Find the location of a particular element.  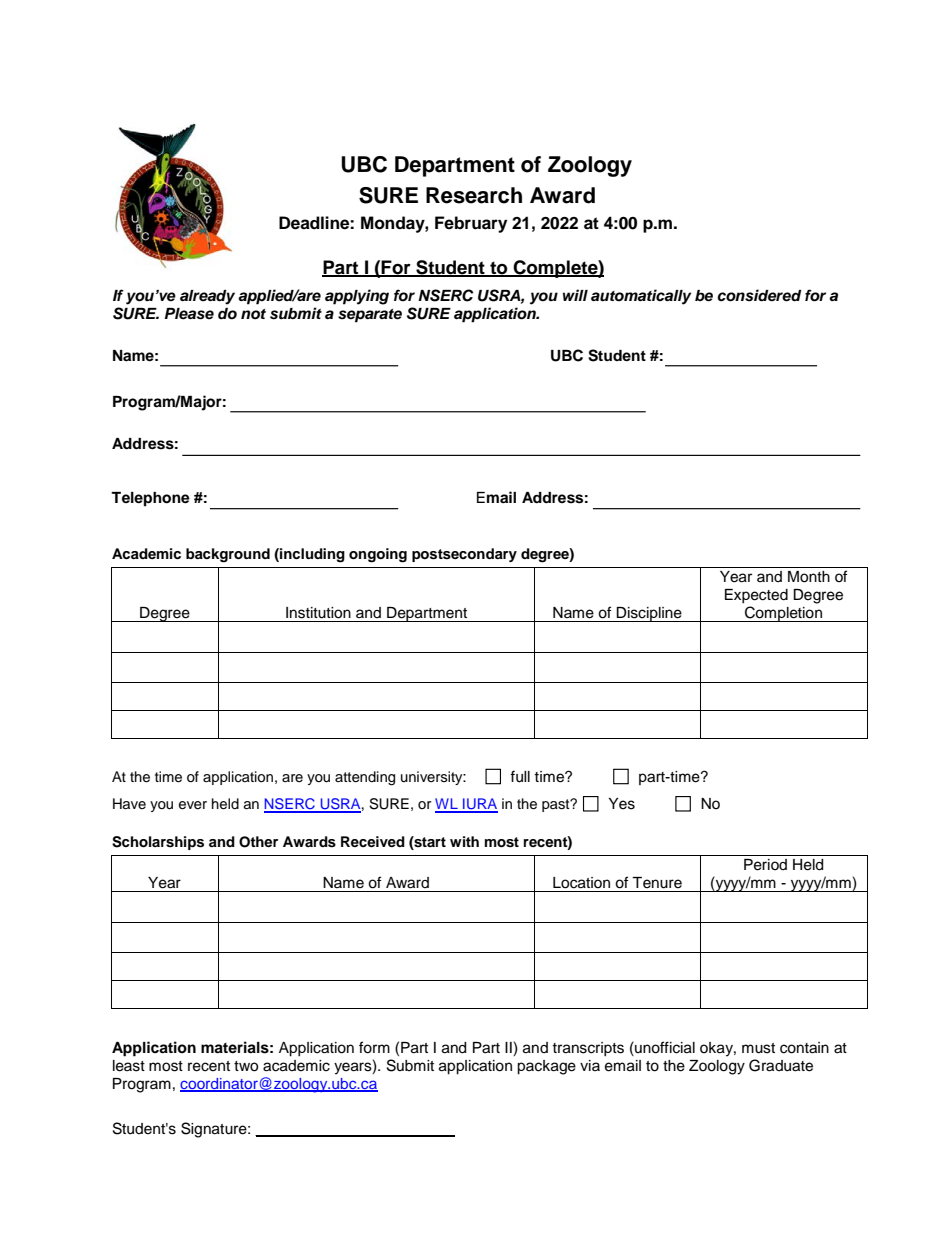

package is located at coordinates (546, 1067).
